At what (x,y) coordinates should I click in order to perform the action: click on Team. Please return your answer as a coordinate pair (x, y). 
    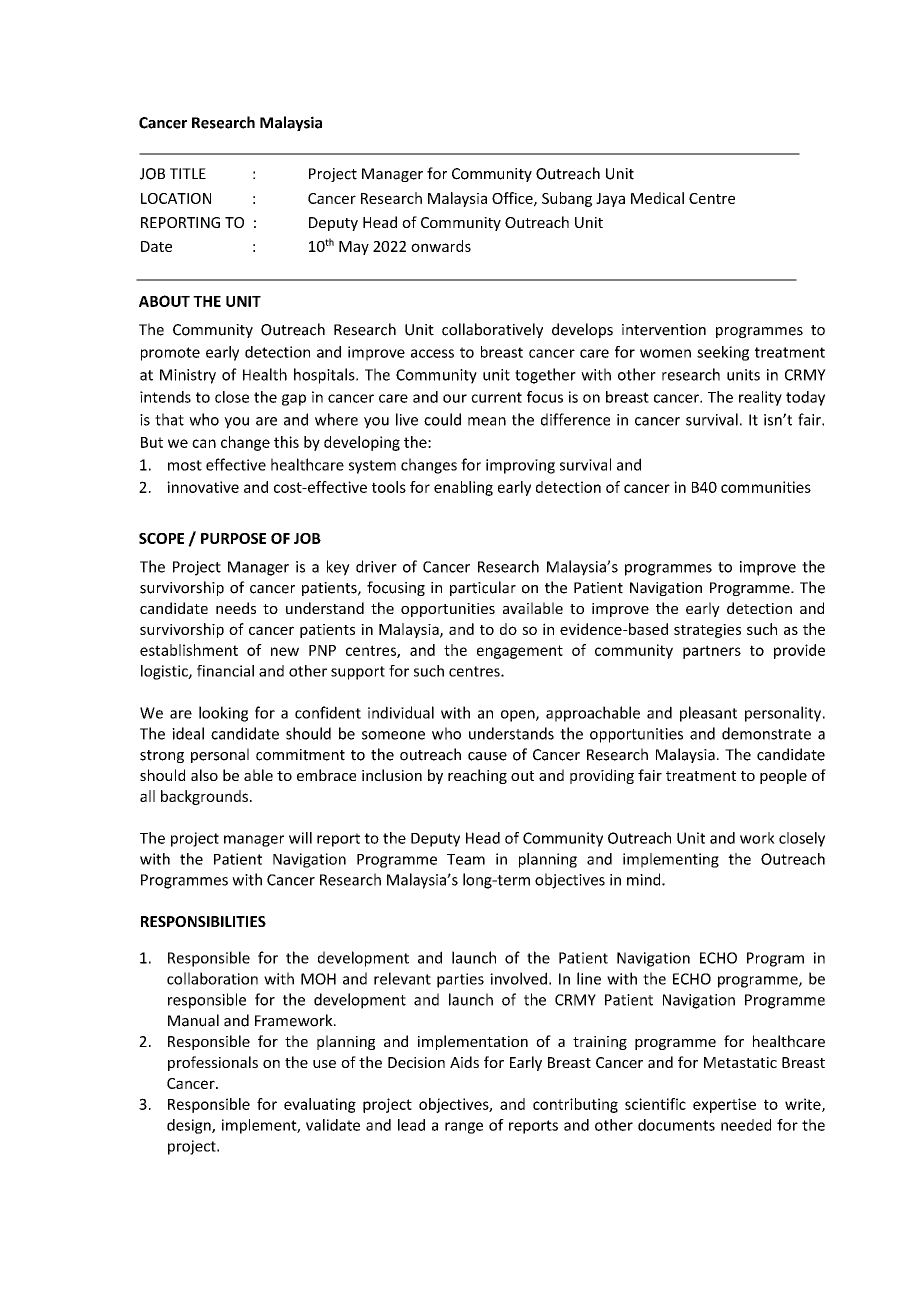
    Looking at the image, I should click on (466, 859).
